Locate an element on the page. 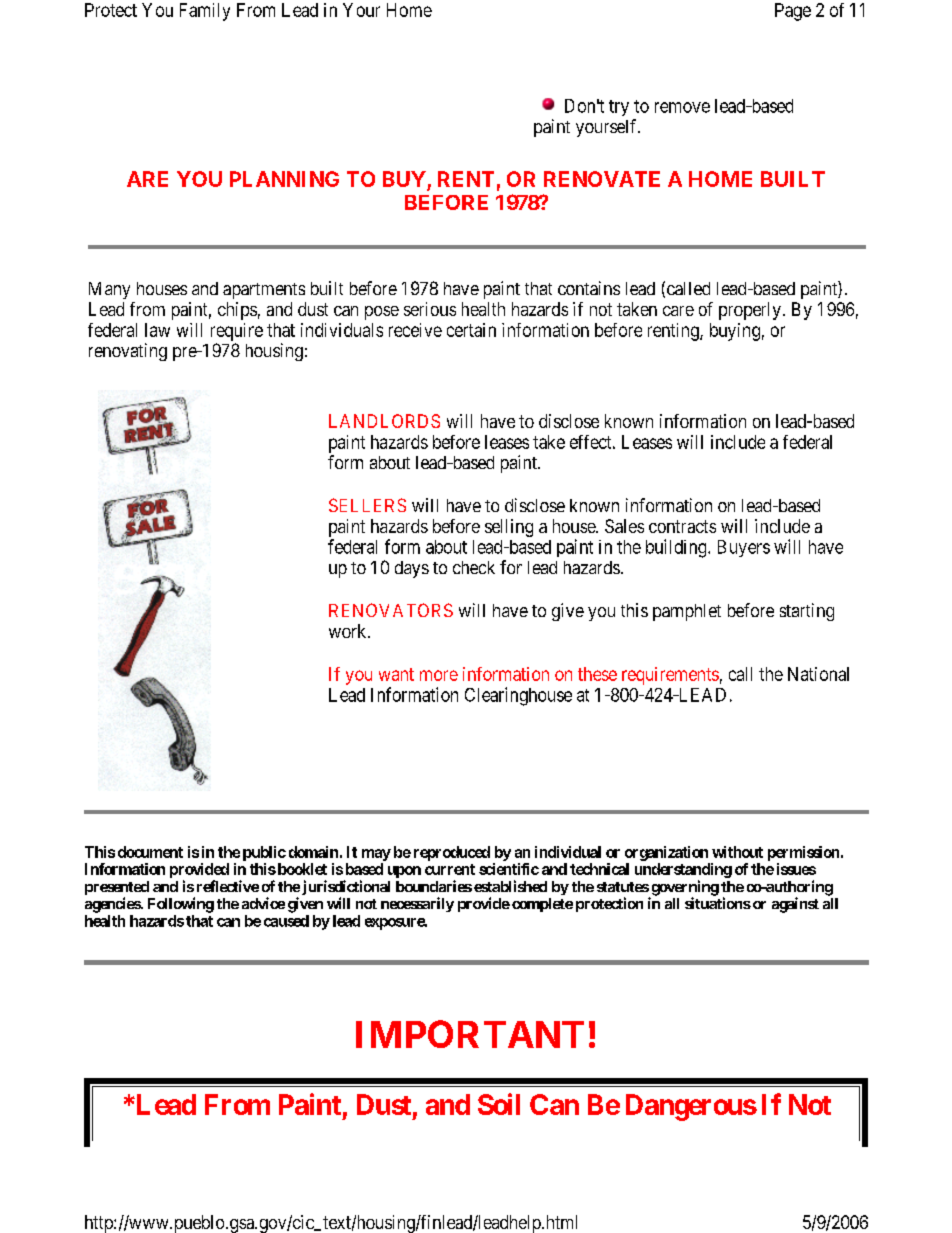  Buyers is located at coordinates (744, 548).
